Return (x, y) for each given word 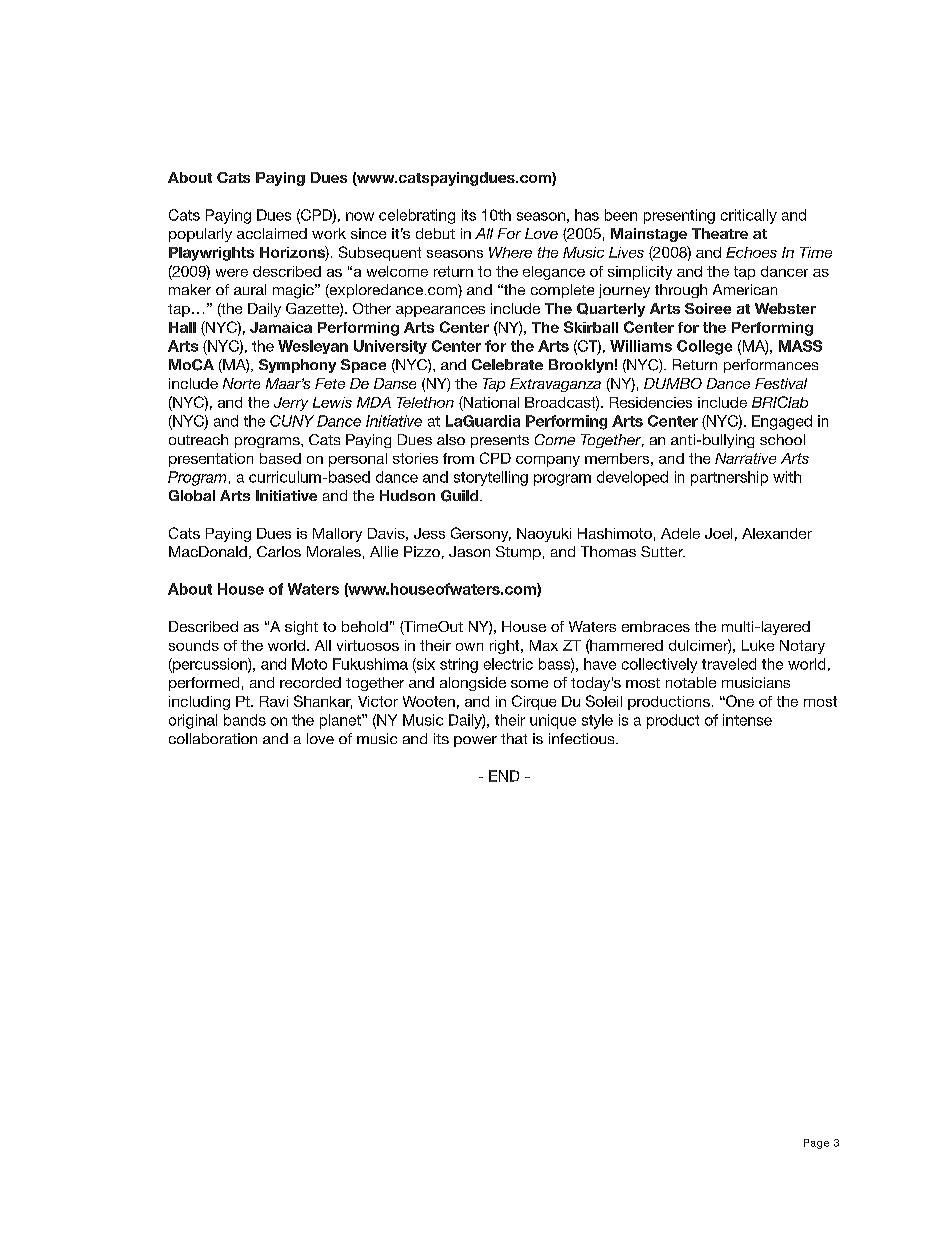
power (475, 741)
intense (747, 720)
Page (816, 1144)
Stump (518, 553)
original (193, 721)
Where (510, 252)
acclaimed (272, 233)
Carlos (279, 551)
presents (500, 441)
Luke (758, 645)
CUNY (292, 421)
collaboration (213, 738)
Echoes (751, 252)
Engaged (782, 422)
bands (245, 720)
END (504, 776)
